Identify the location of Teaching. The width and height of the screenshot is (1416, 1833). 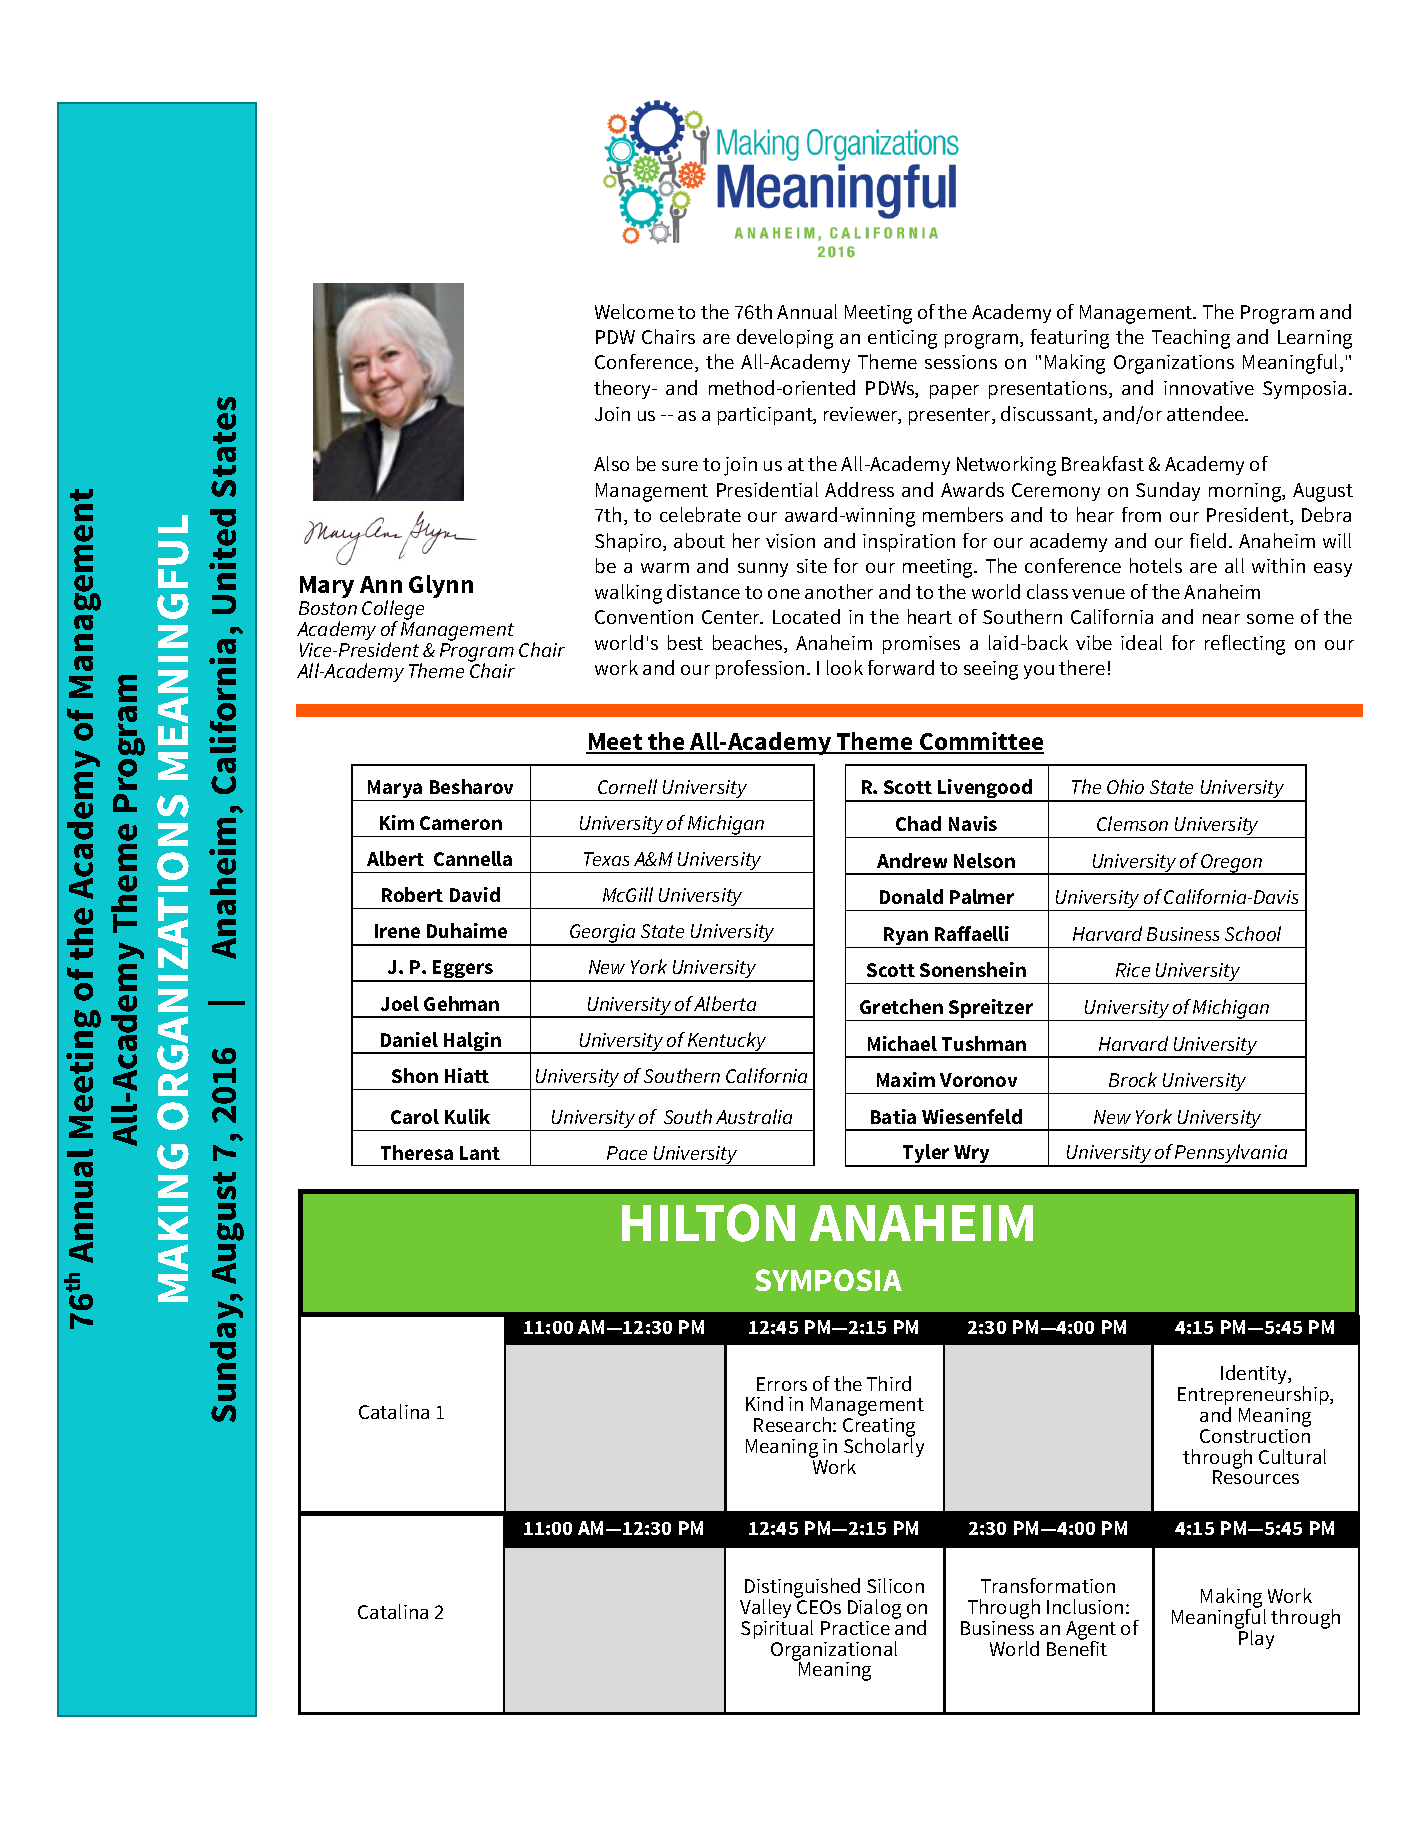
(1191, 339).
